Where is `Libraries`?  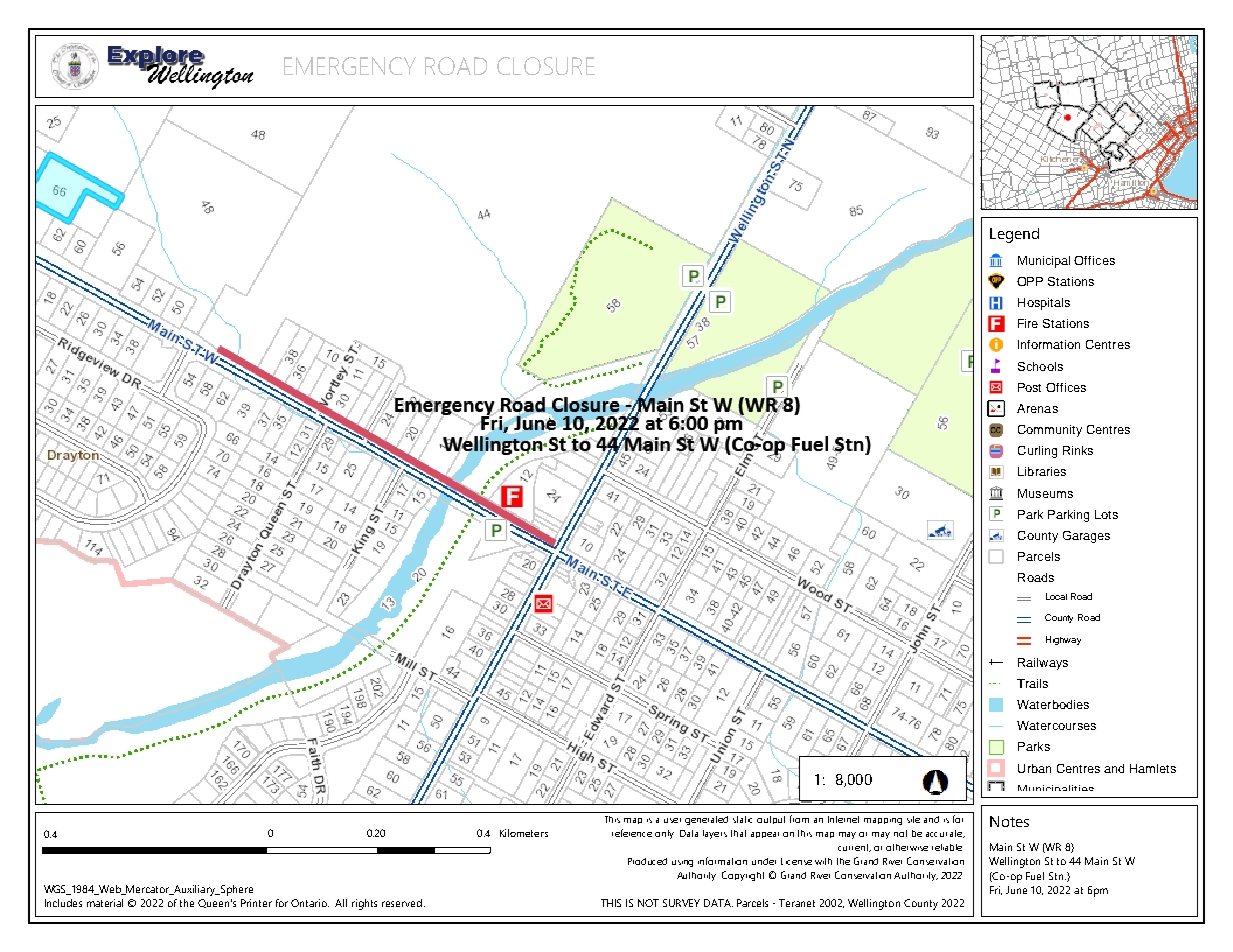
Libraries is located at coordinates (1042, 471).
